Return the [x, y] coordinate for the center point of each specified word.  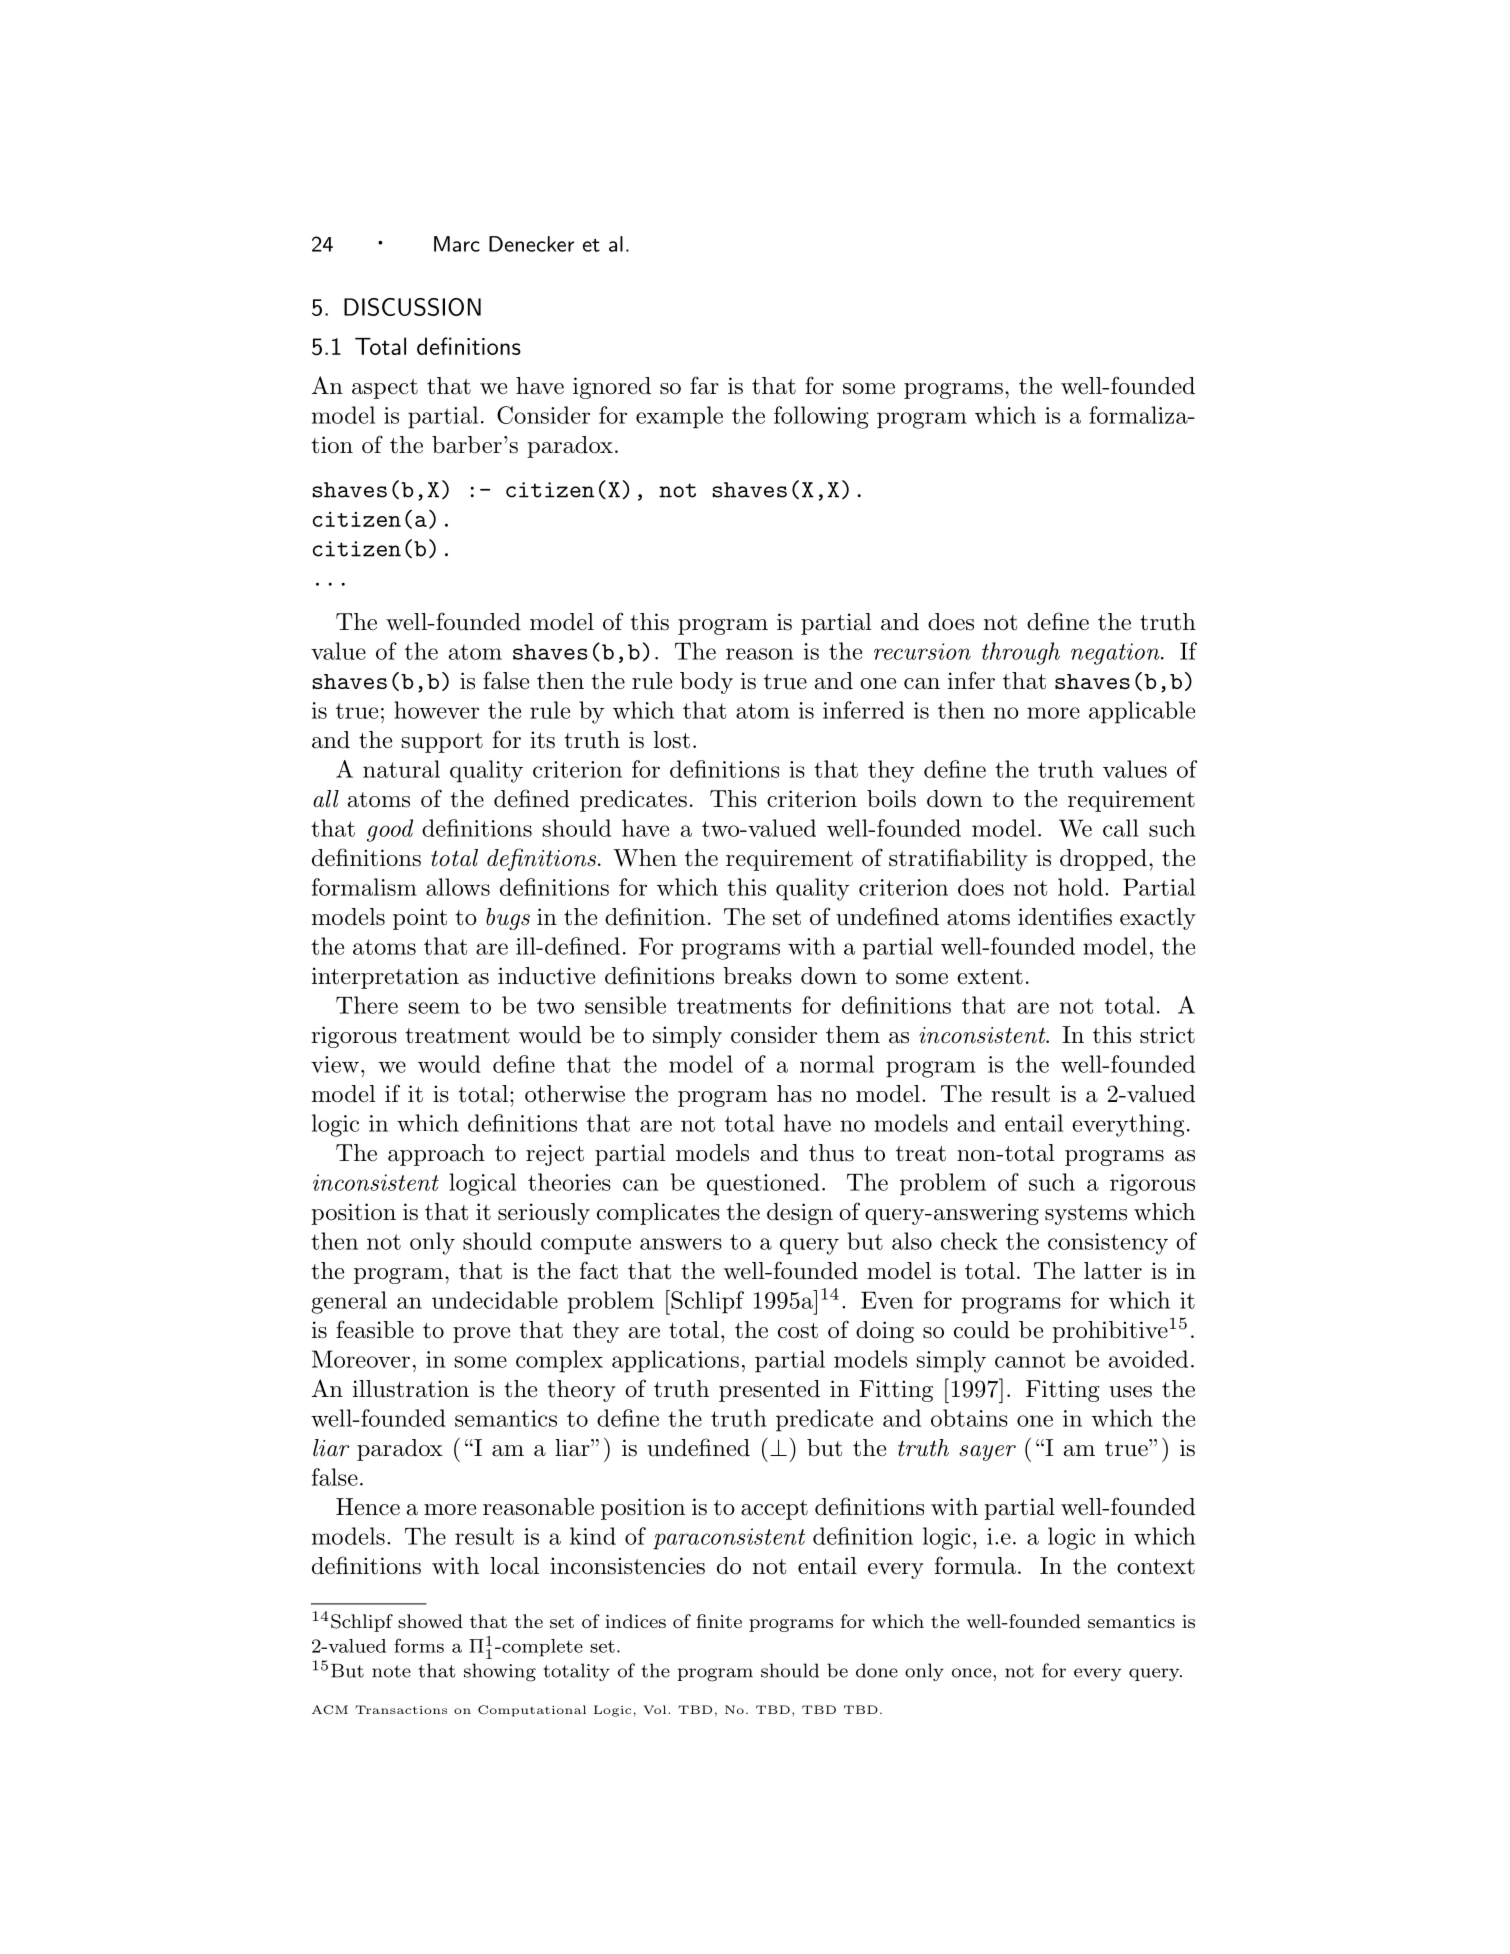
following [821, 417]
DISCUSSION [412, 307]
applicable [1142, 712]
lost [672, 740]
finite [719, 1621]
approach [436, 1155]
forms [419, 1645]
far [704, 385]
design [800, 1214]
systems [1086, 1215]
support [442, 743]
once [973, 1673]
